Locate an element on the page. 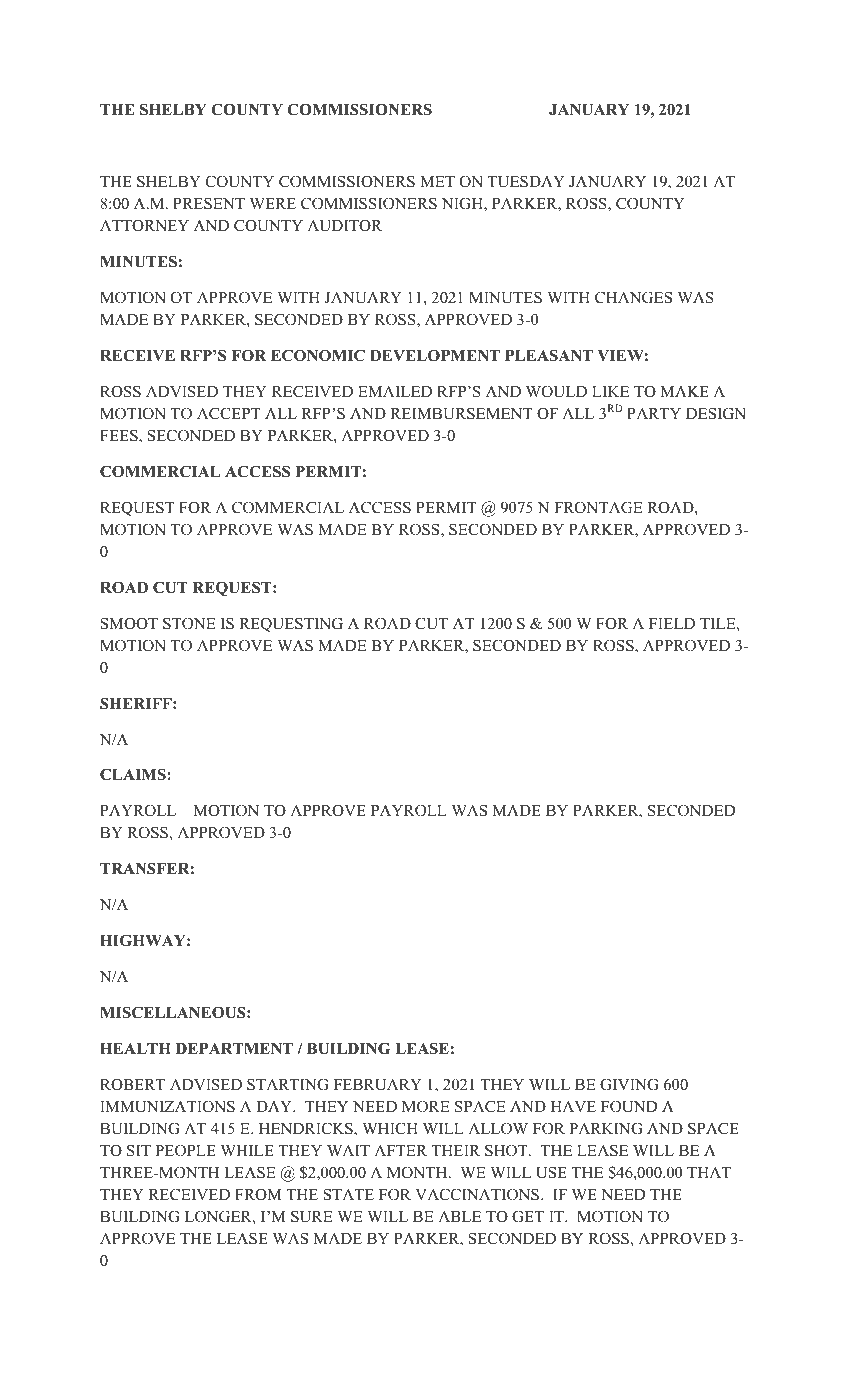 The height and width of the image is (1400, 849). CLAIMS is located at coordinates (134, 774).
